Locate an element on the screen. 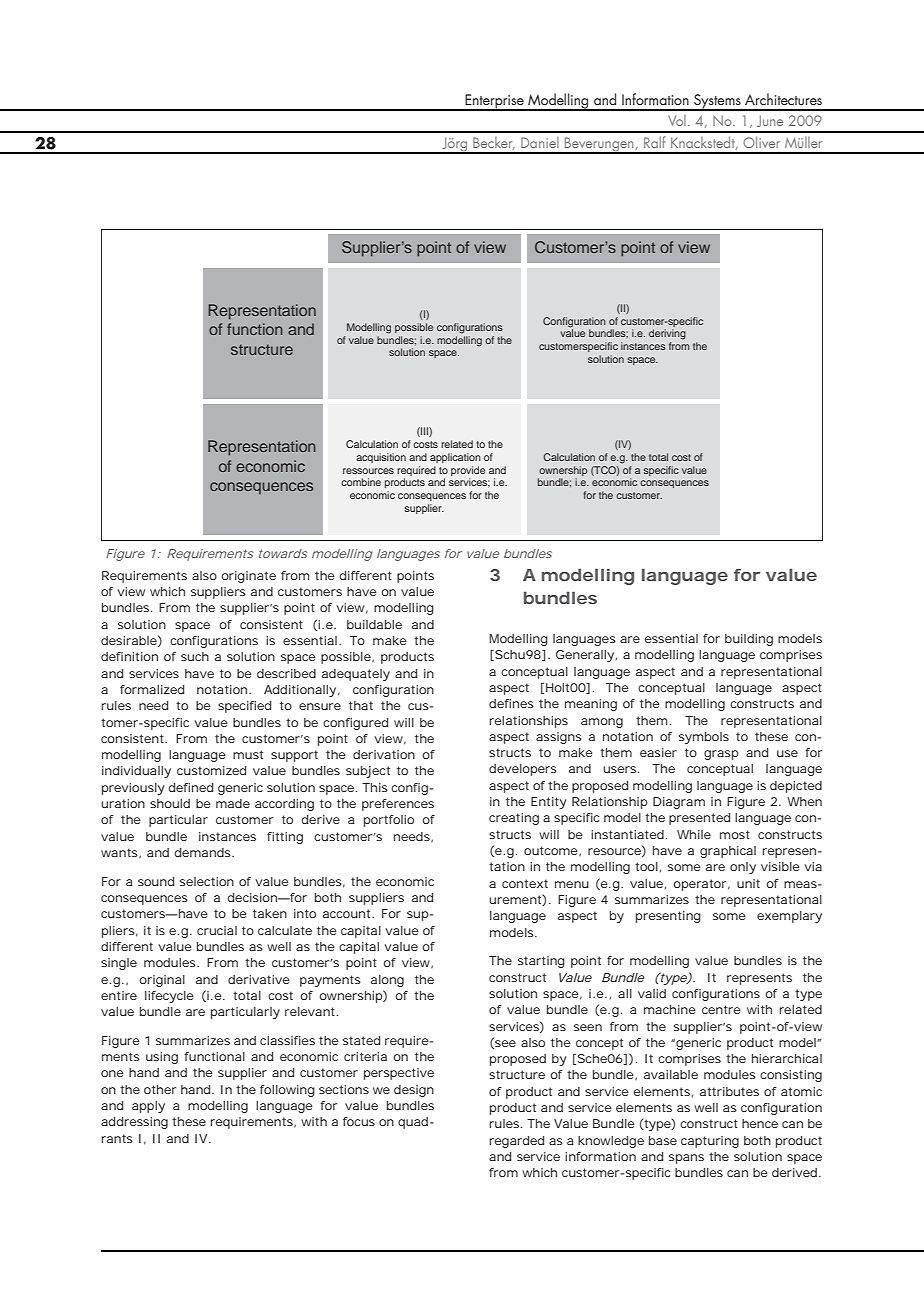  creating is located at coordinates (514, 819).
